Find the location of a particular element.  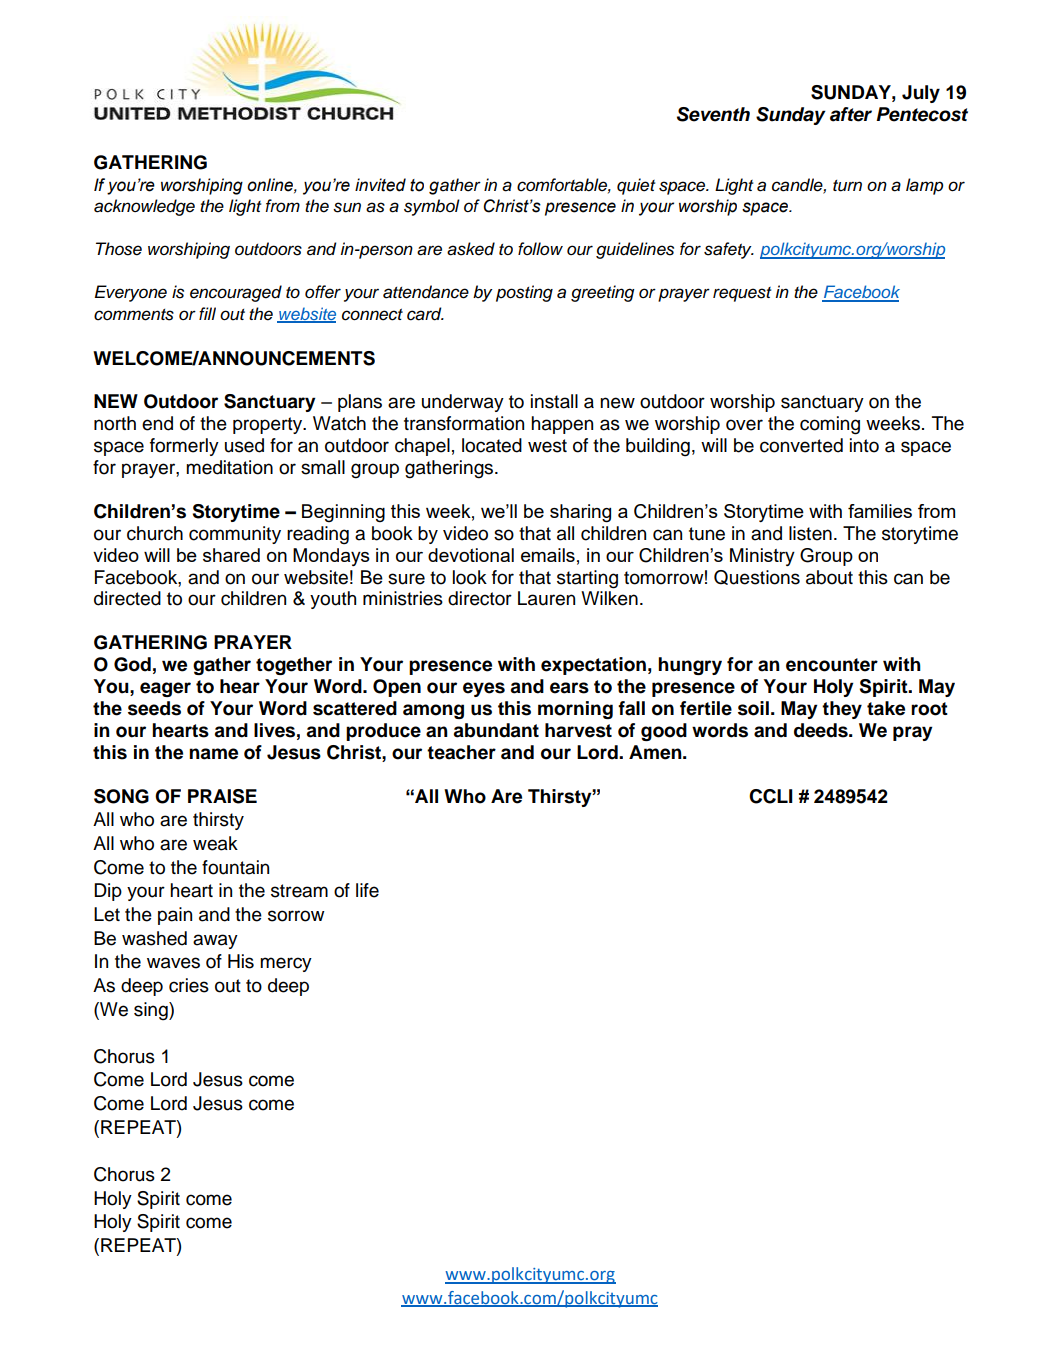

after is located at coordinates (851, 114).
